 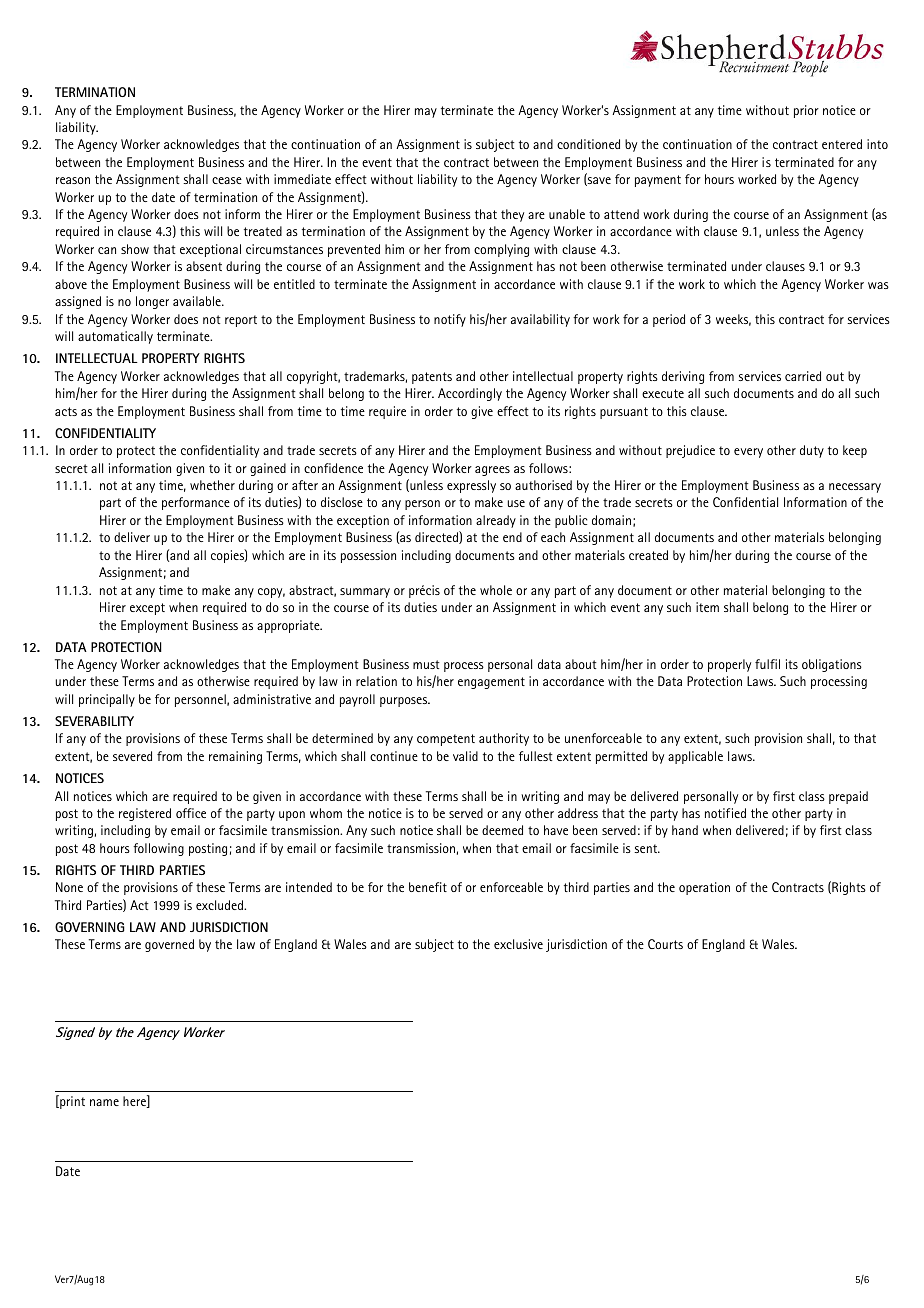 What do you see at coordinates (289, 626) in the screenshot?
I see `appropriate` at bounding box center [289, 626].
